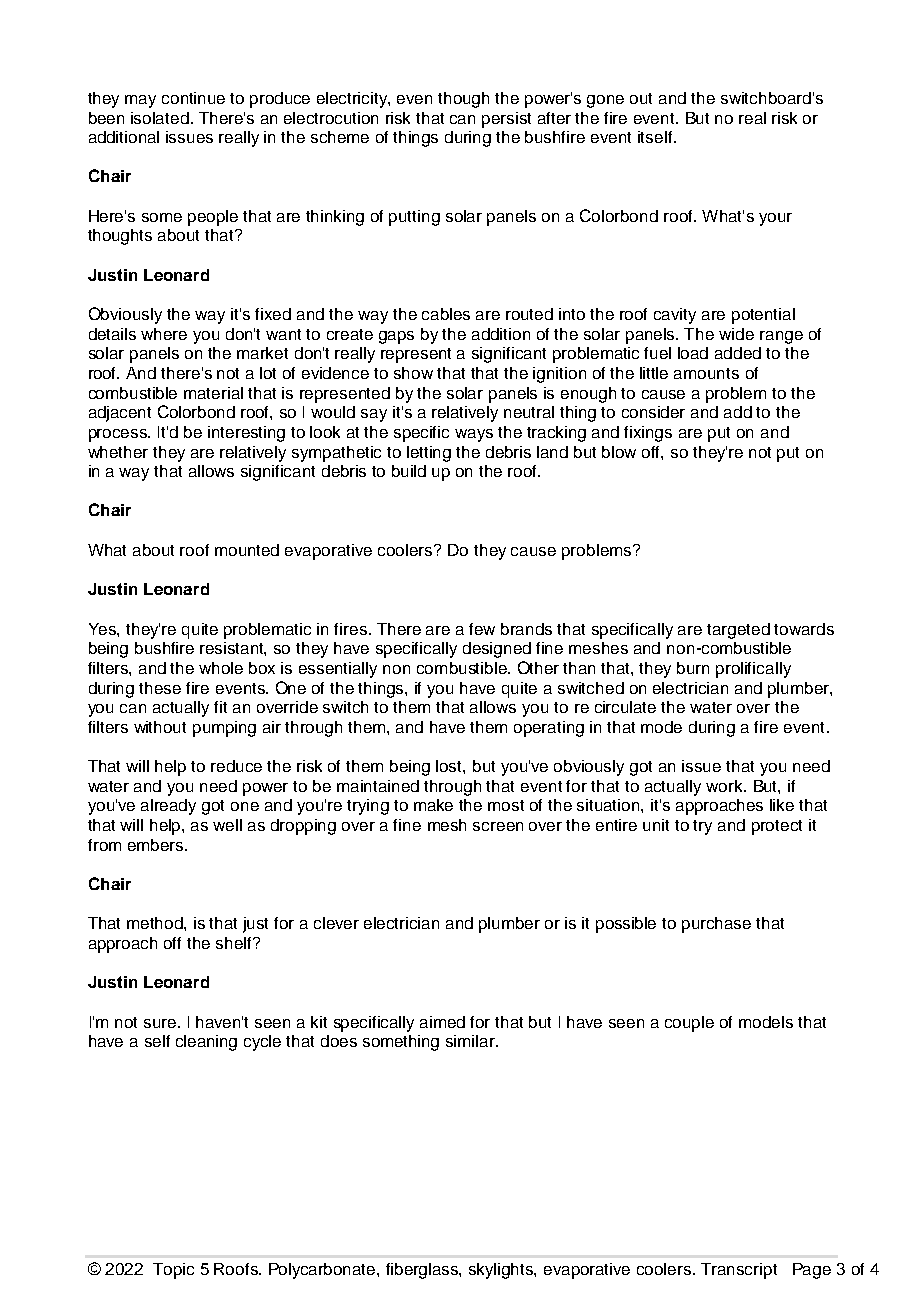 Image resolution: width=924 pixels, height=1308 pixels. Describe the element at coordinates (497, 650) in the screenshot. I see `designed` at that location.
